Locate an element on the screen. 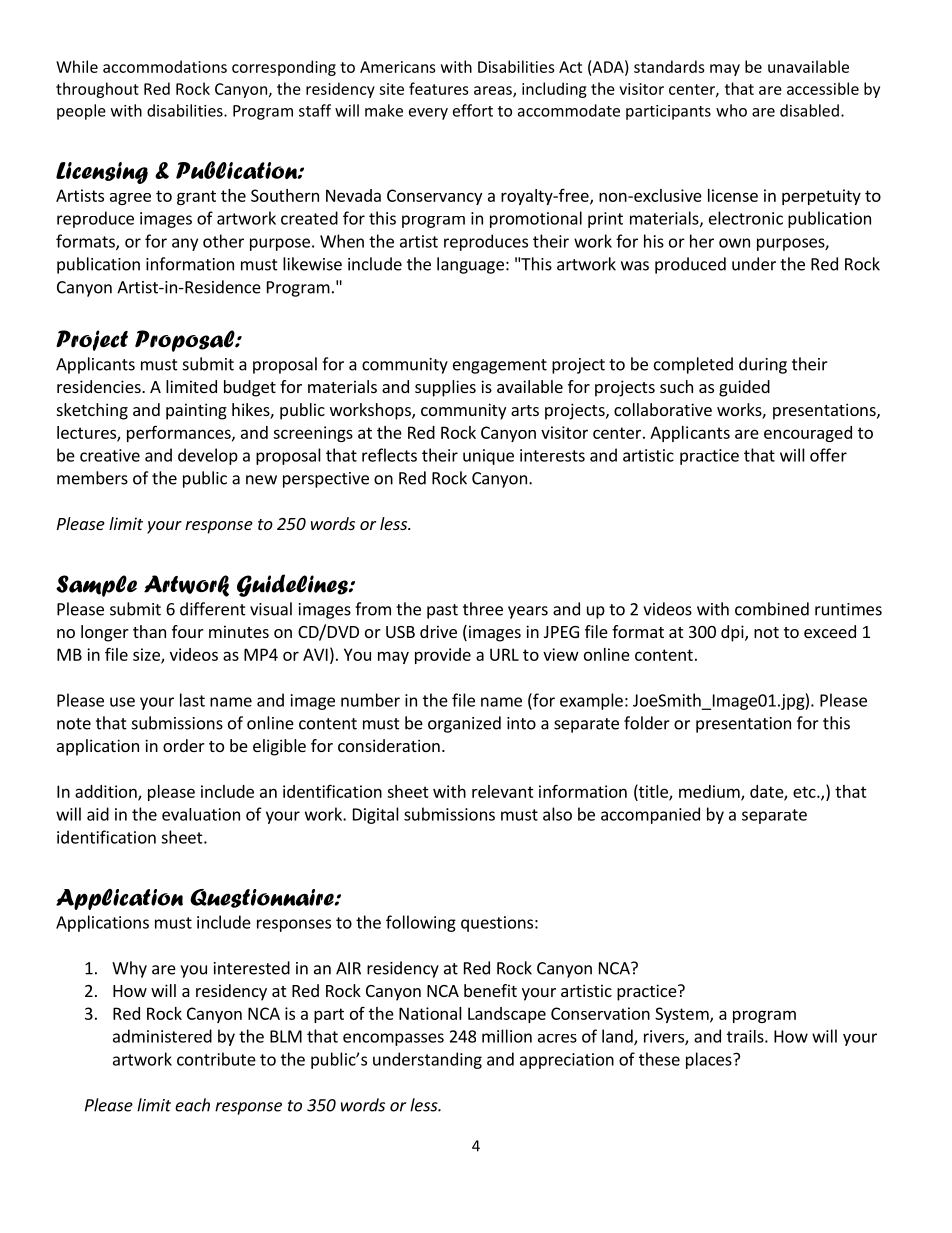 The width and height of the screenshot is (952, 1233). accommodations is located at coordinates (165, 66).
